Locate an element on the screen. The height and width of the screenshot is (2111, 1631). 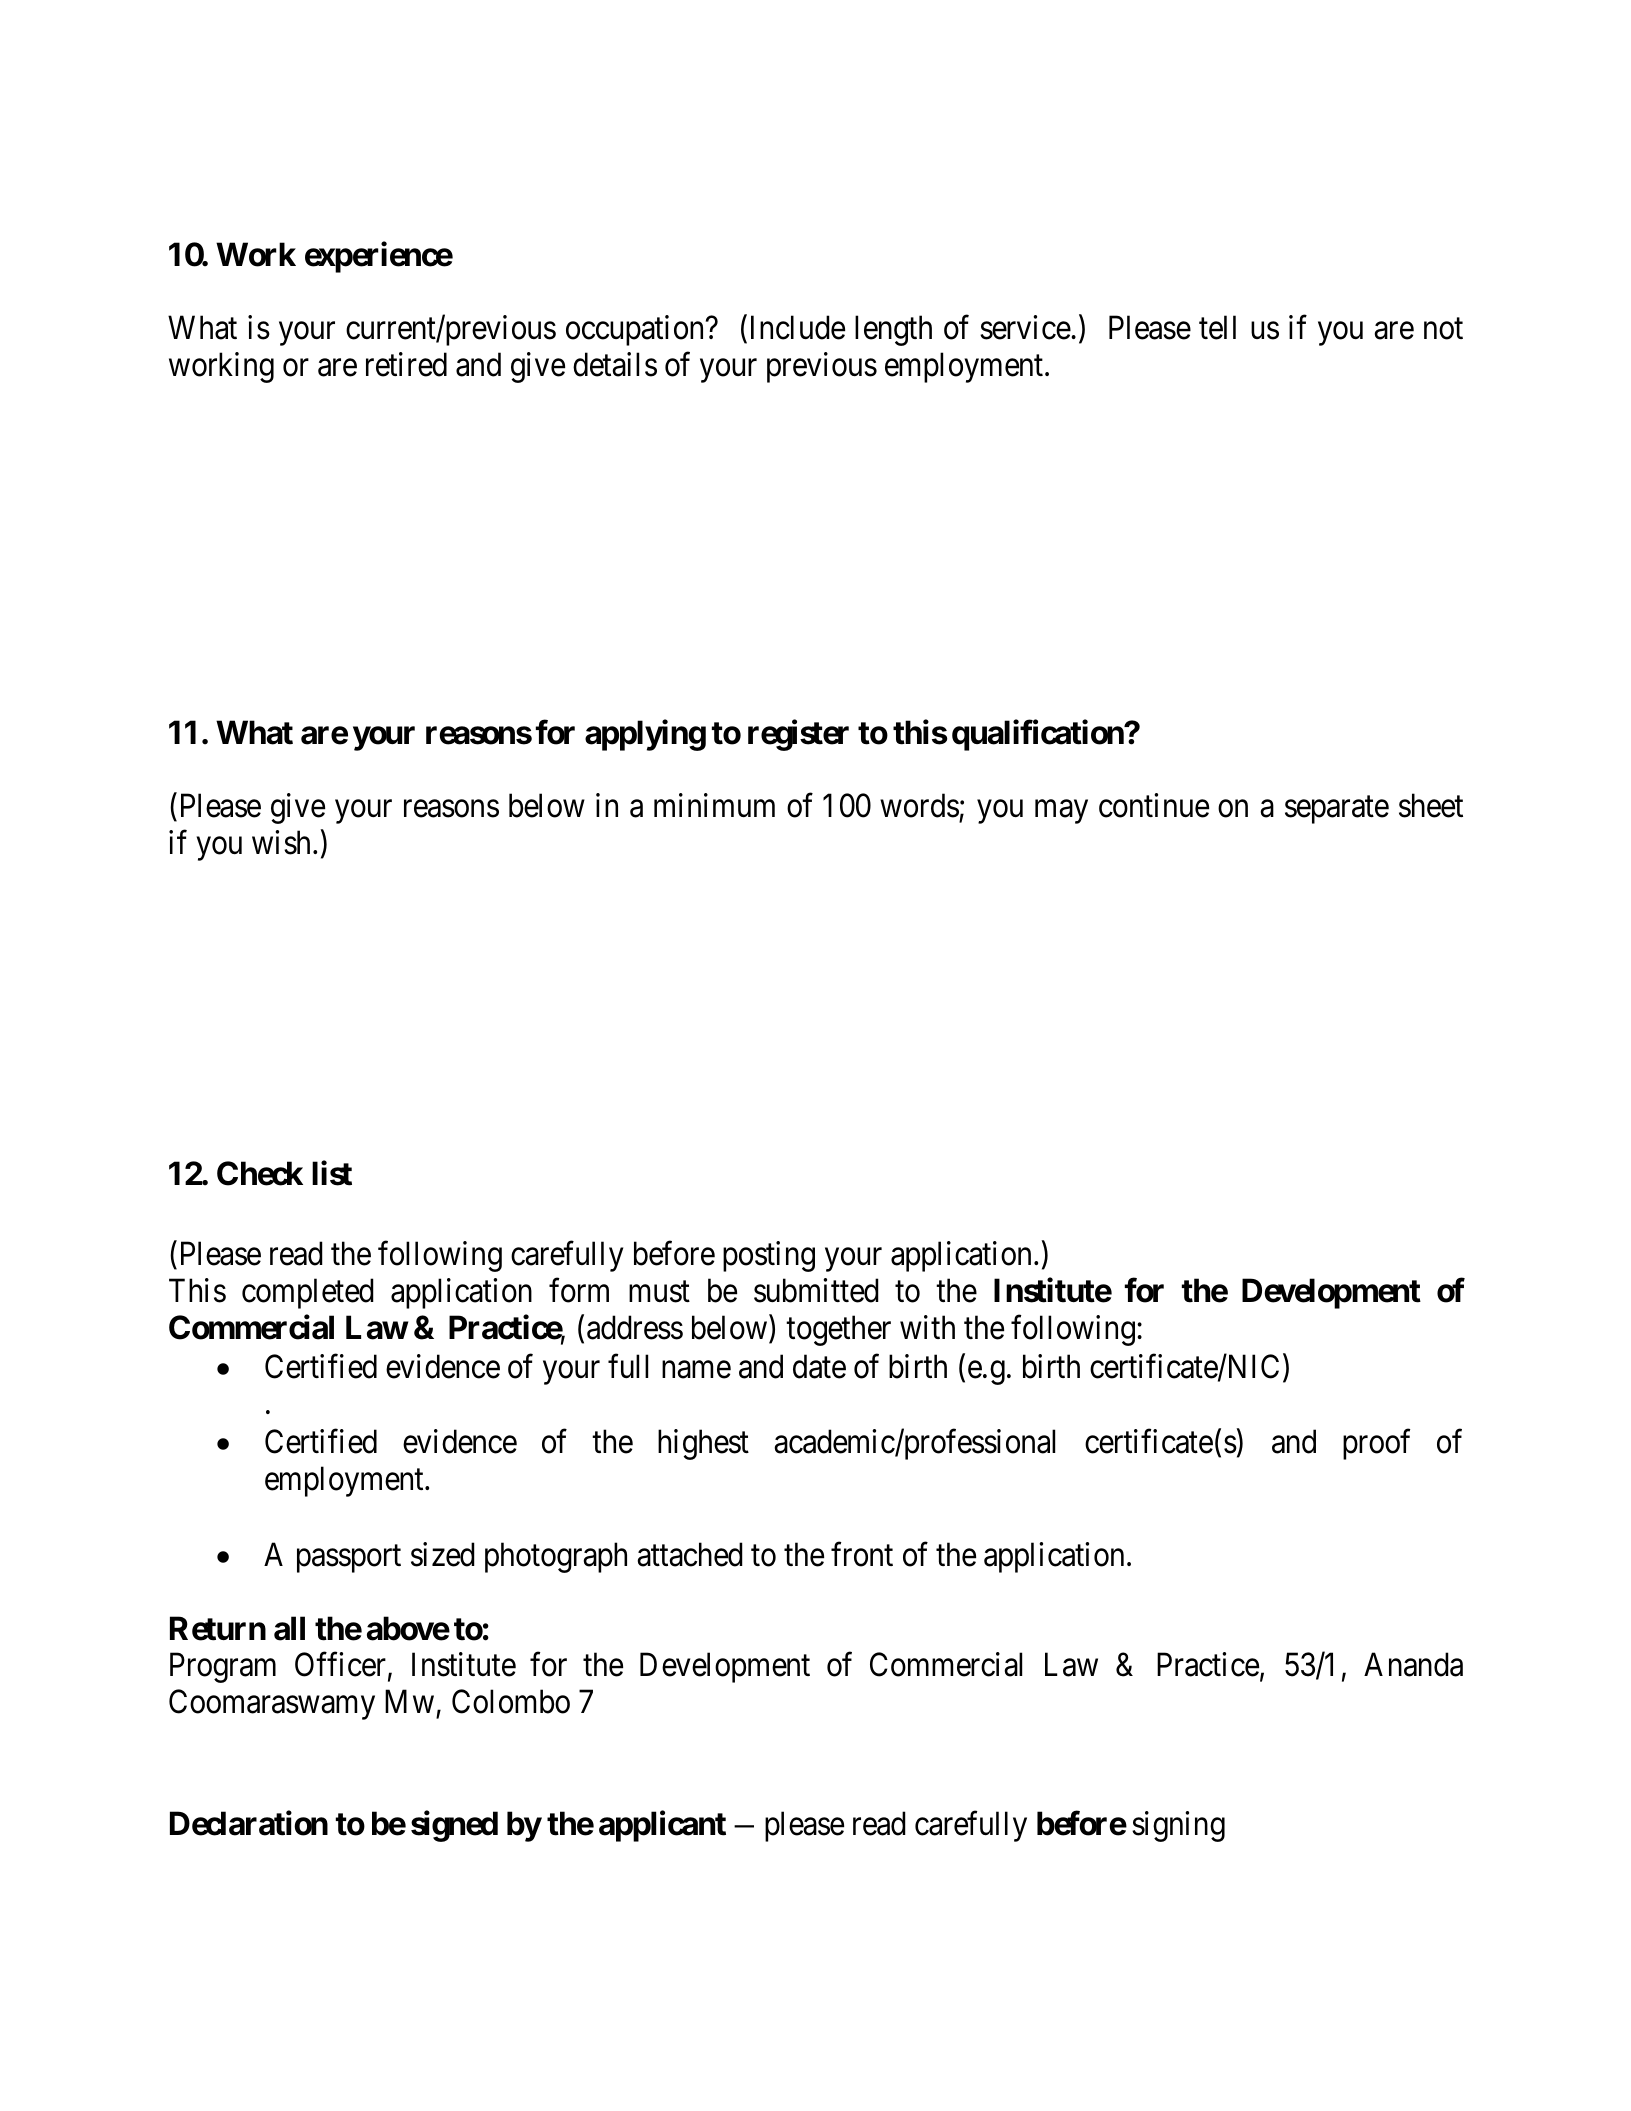
separate is located at coordinates (1337, 810).
